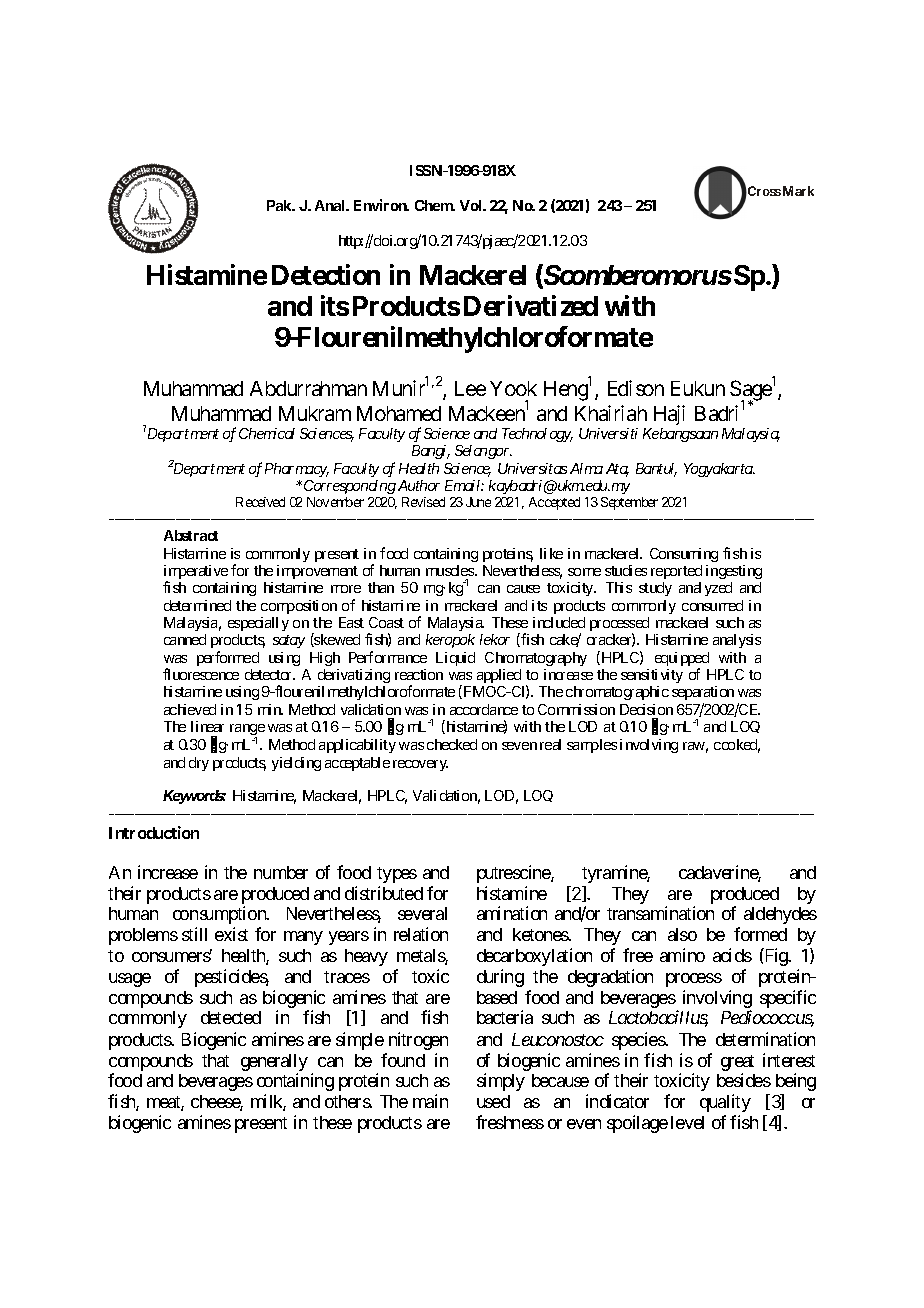 The width and height of the screenshot is (924, 1308). What do you see at coordinates (493, 1101) in the screenshot?
I see `used` at bounding box center [493, 1101].
